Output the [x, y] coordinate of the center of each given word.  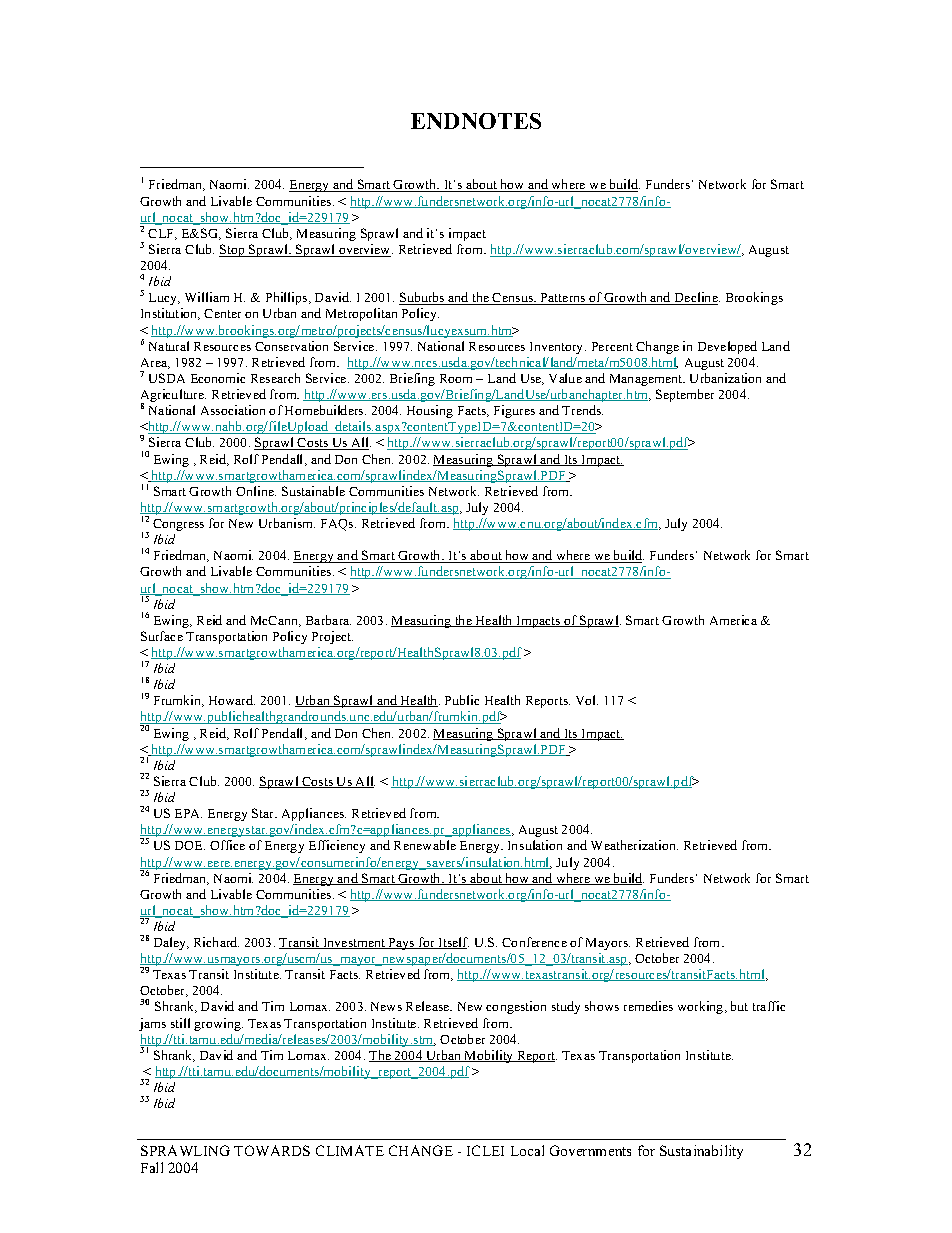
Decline [696, 298]
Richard [216, 942]
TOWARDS [272, 1150]
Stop [233, 250]
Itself [452, 943]
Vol [587, 700]
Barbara [328, 620]
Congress [178, 525]
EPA [188, 813]
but [739, 1006]
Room [456, 378]
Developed [727, 347]
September [685, 395]
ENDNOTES [476, 121]
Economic [218, 378]
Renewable [425, 845]
